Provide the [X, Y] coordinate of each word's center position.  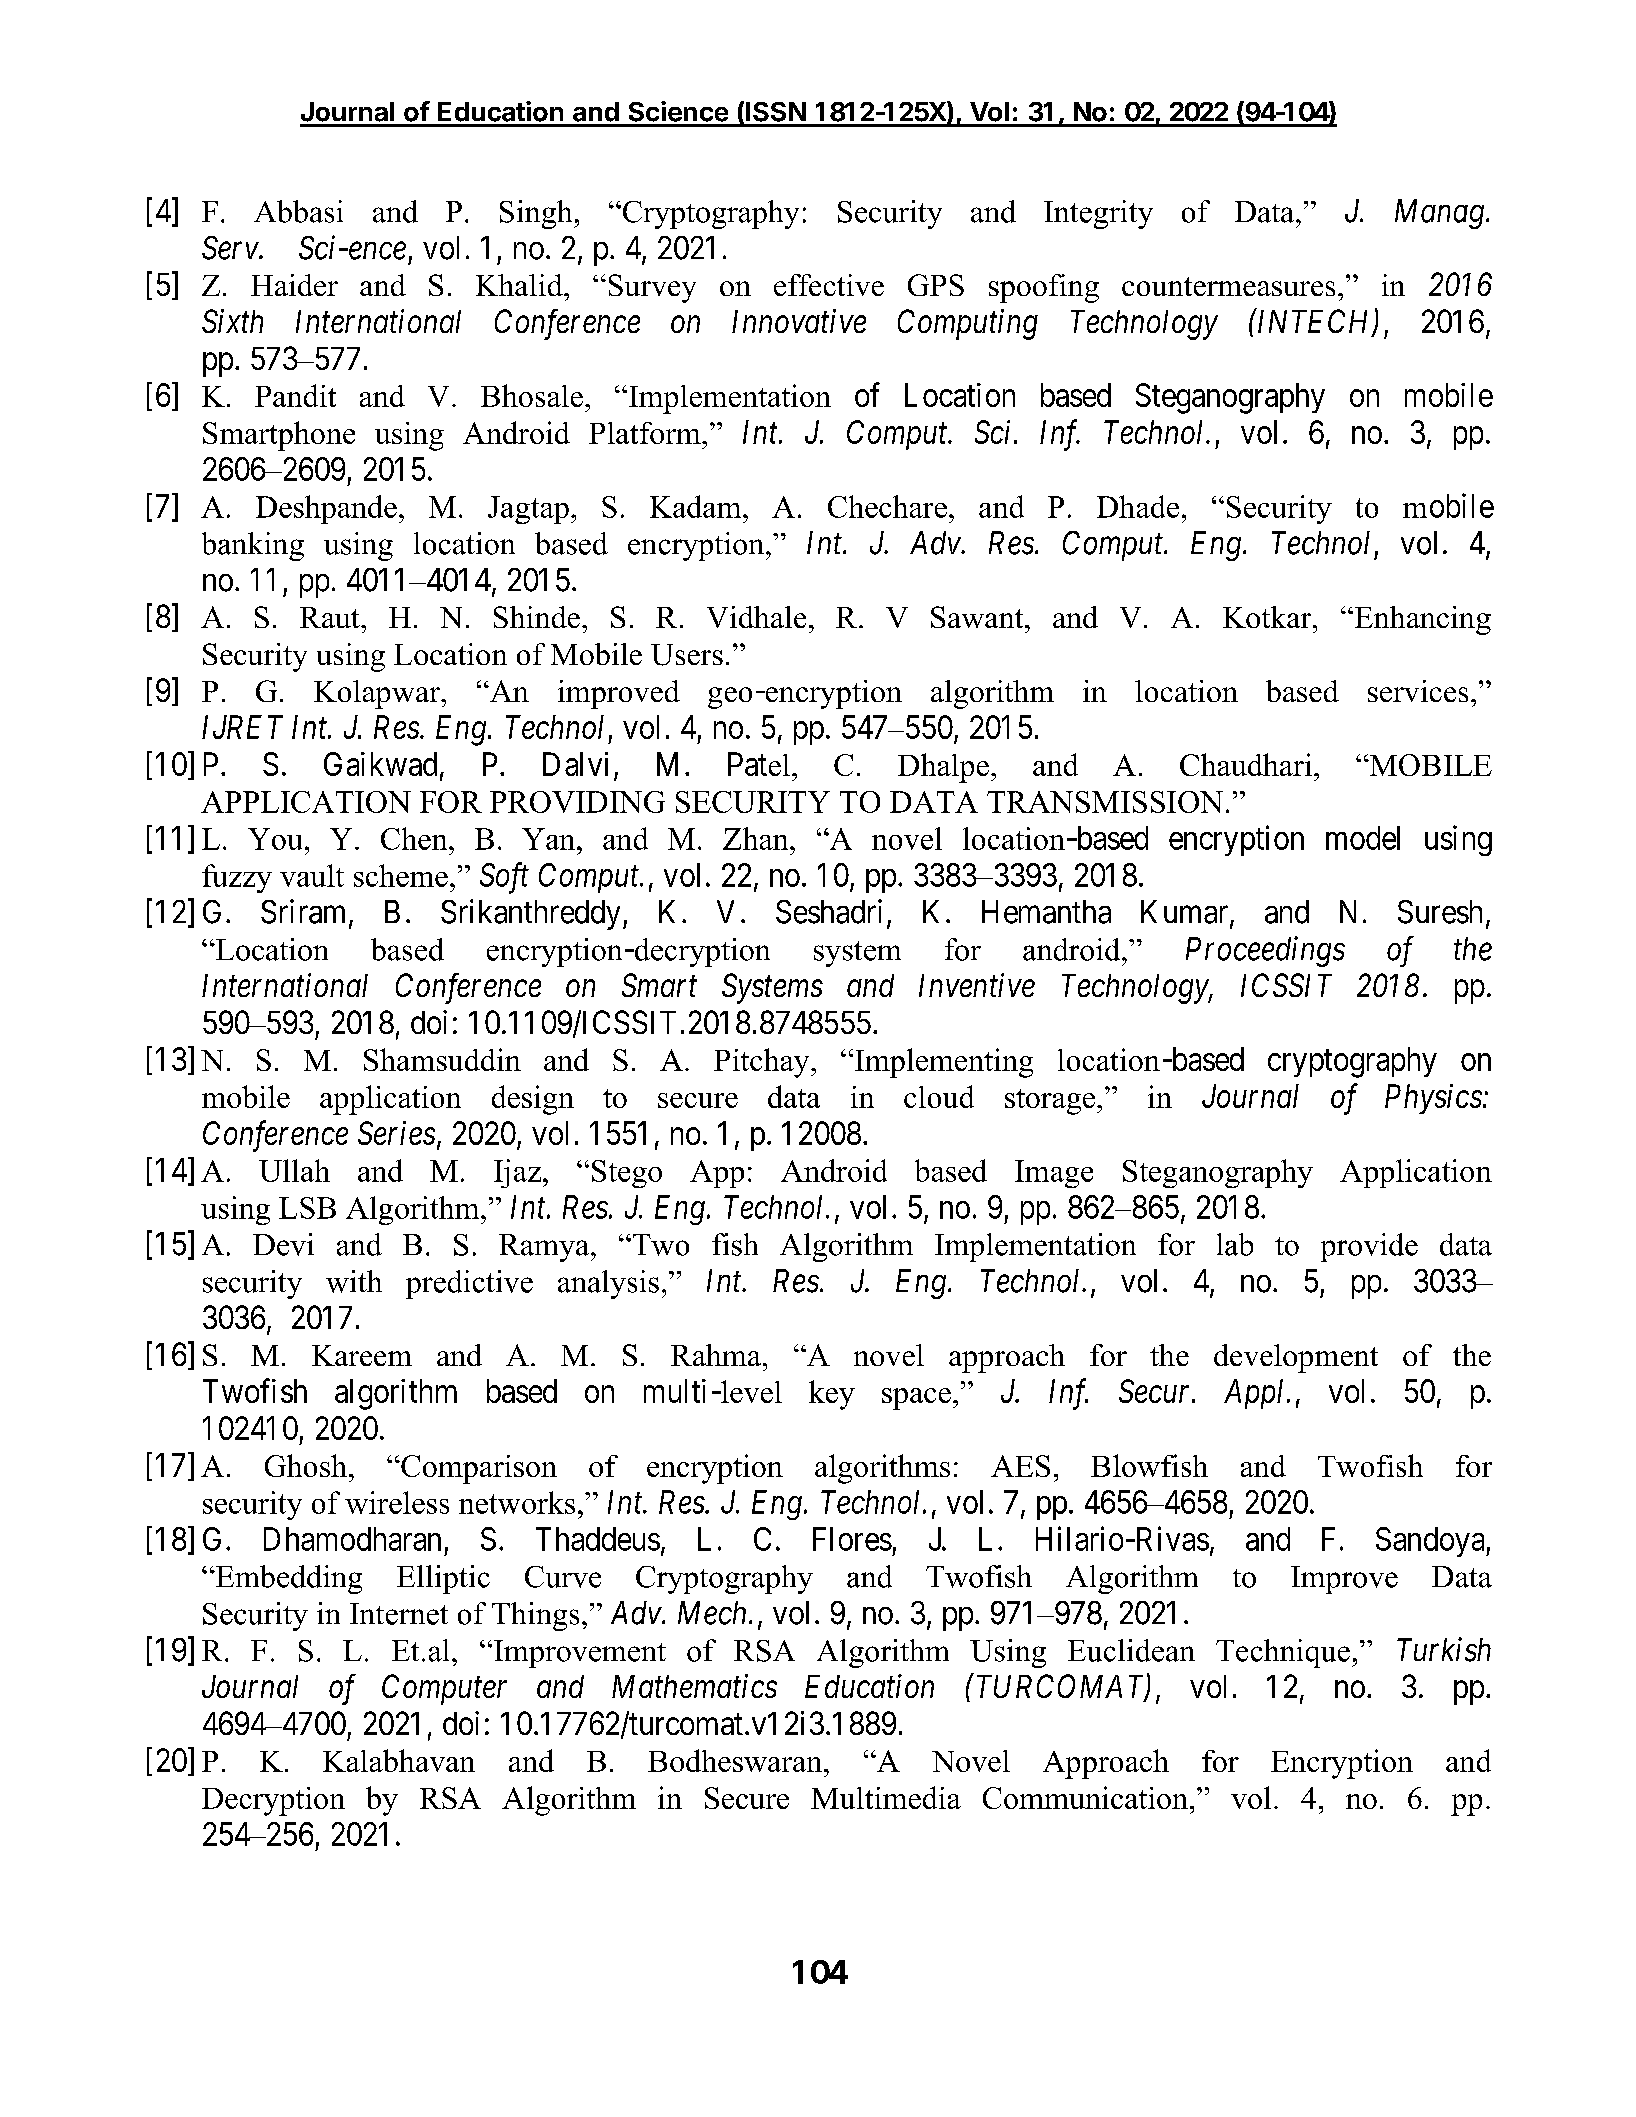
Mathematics [694, 1686]
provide [1369, 1247]
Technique [1283, 1653]
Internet [399, 1614]
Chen [415, 838]
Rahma [716, 1355]
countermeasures [1228, 286]
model [1363, 838]
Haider [294, 285]
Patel [759, 764]
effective [829, 285]
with [354, 1281]
